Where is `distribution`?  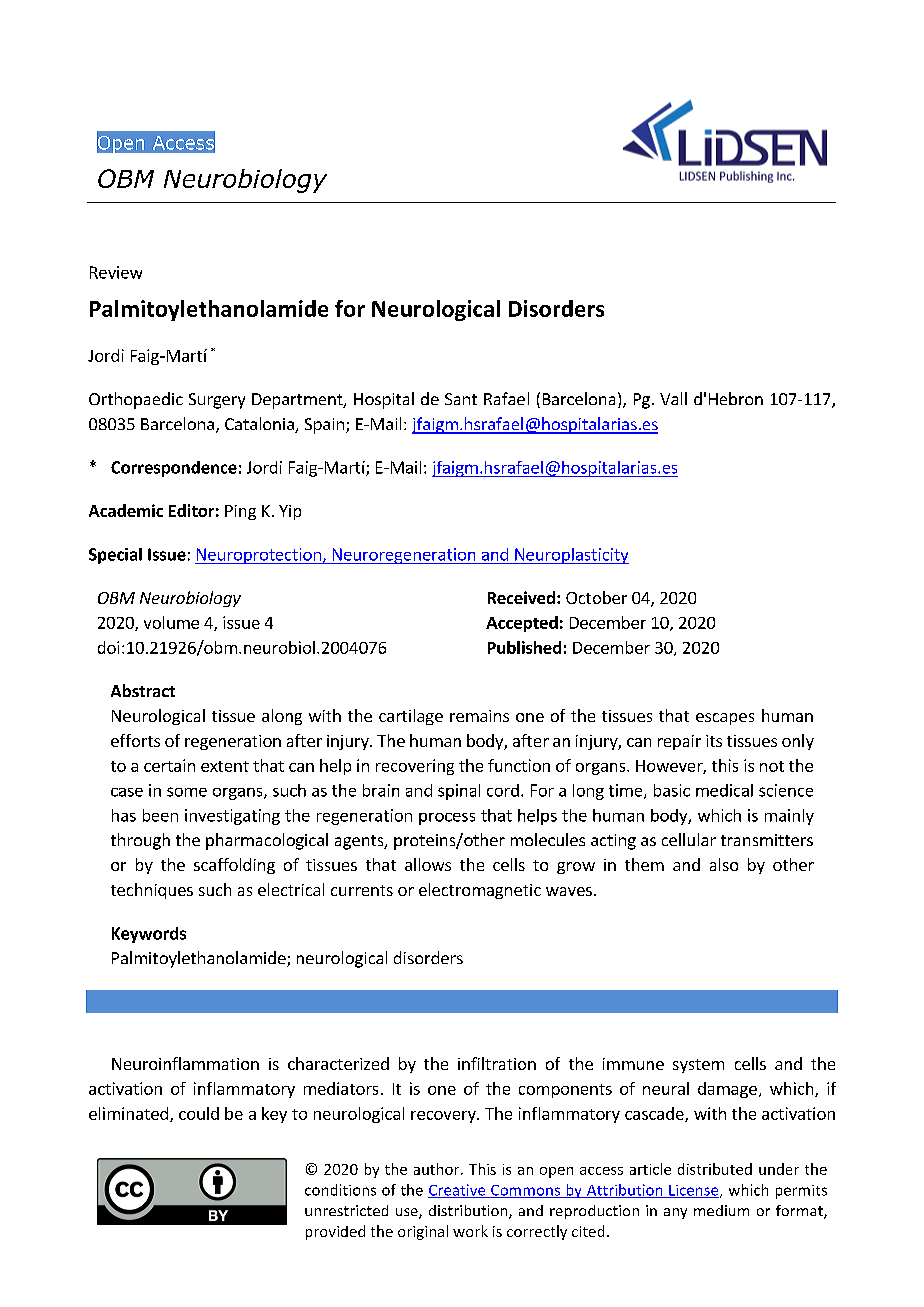 distribution is located at coordinates (469, 1212).
